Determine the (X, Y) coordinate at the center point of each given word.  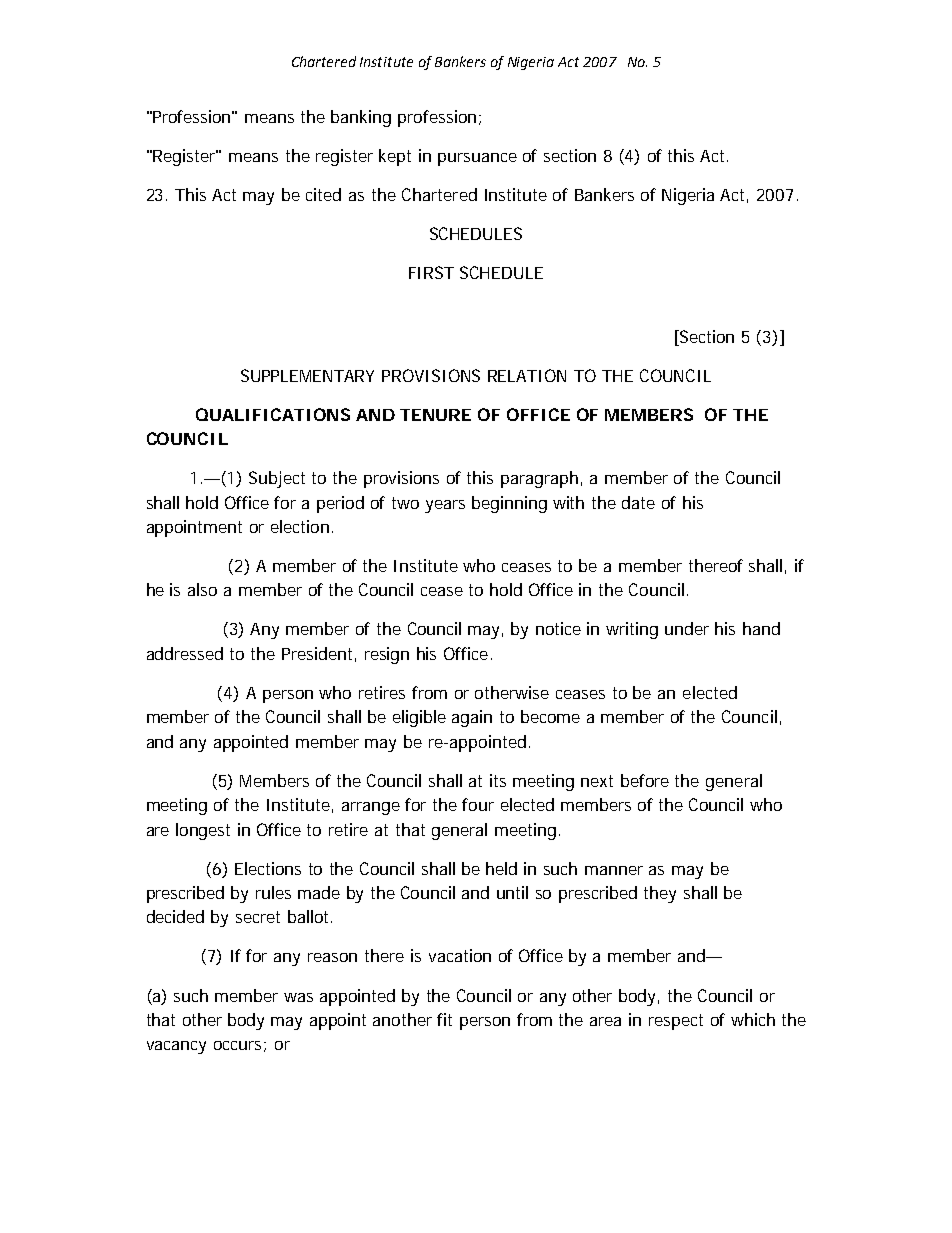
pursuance (477, 159)
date (638, 502)
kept (395, 157)
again (472, 718)
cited (323, 194)
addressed (185, 653)
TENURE (435, 415)
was (298, 997)
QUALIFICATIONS (273, 414)
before (645, 780)
